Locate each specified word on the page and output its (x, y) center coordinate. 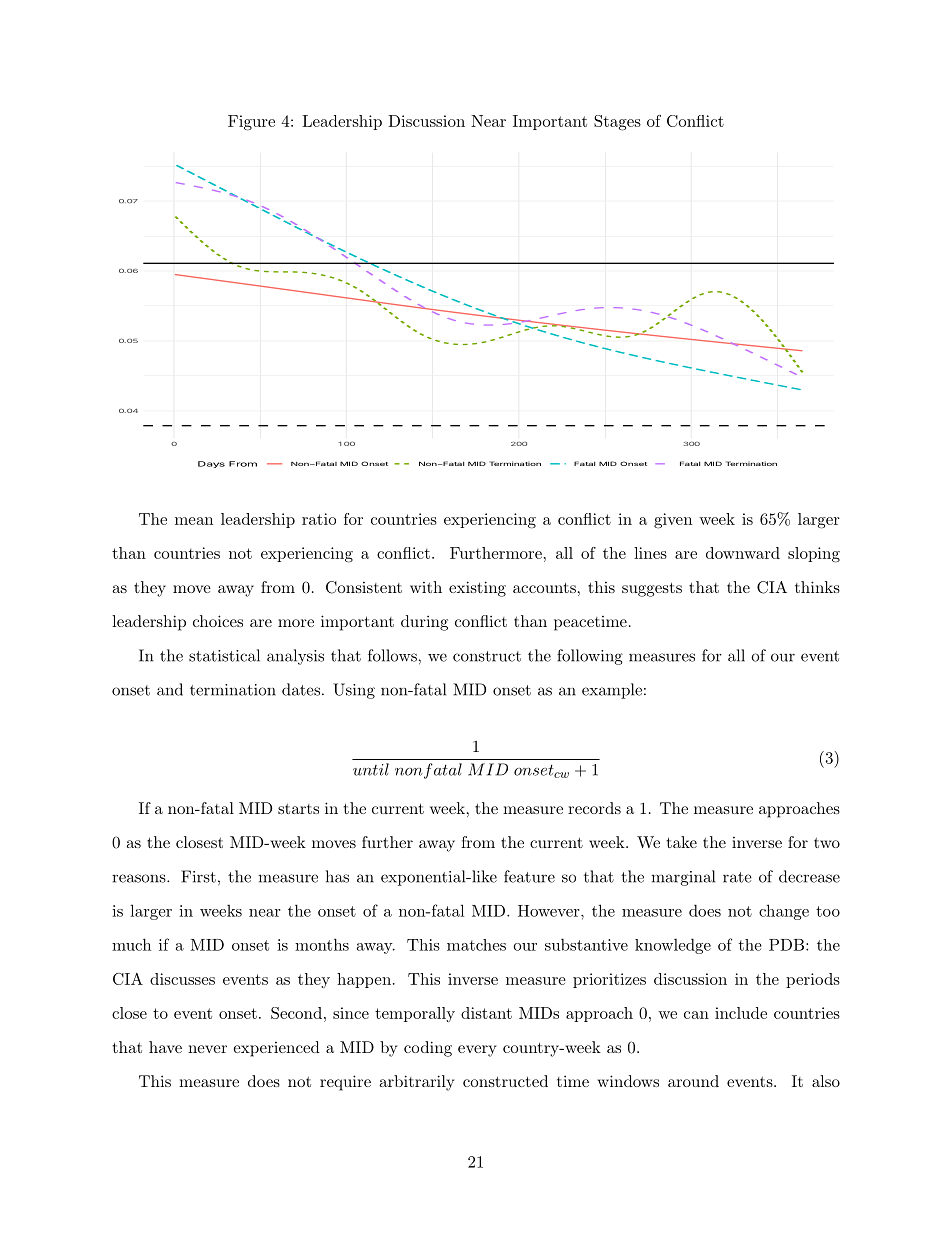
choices (218, 621)
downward (743, 553)
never (207, 1049)
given (673, 521)
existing (477, 589)
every (477, 1051)
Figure (251, 123)
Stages (617, 123)
